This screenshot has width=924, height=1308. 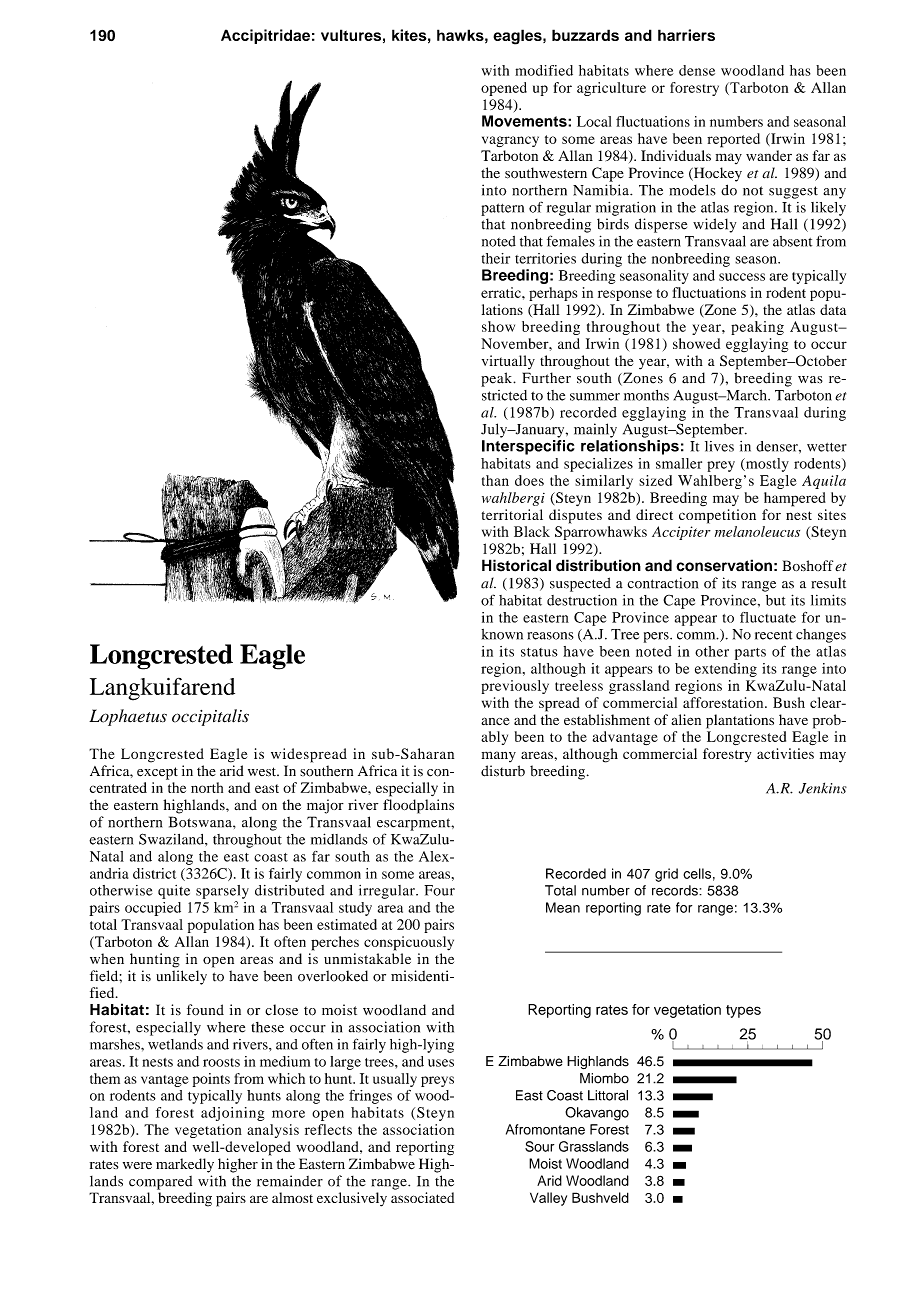 I want to click on reported, so click(x=733, y=140).
